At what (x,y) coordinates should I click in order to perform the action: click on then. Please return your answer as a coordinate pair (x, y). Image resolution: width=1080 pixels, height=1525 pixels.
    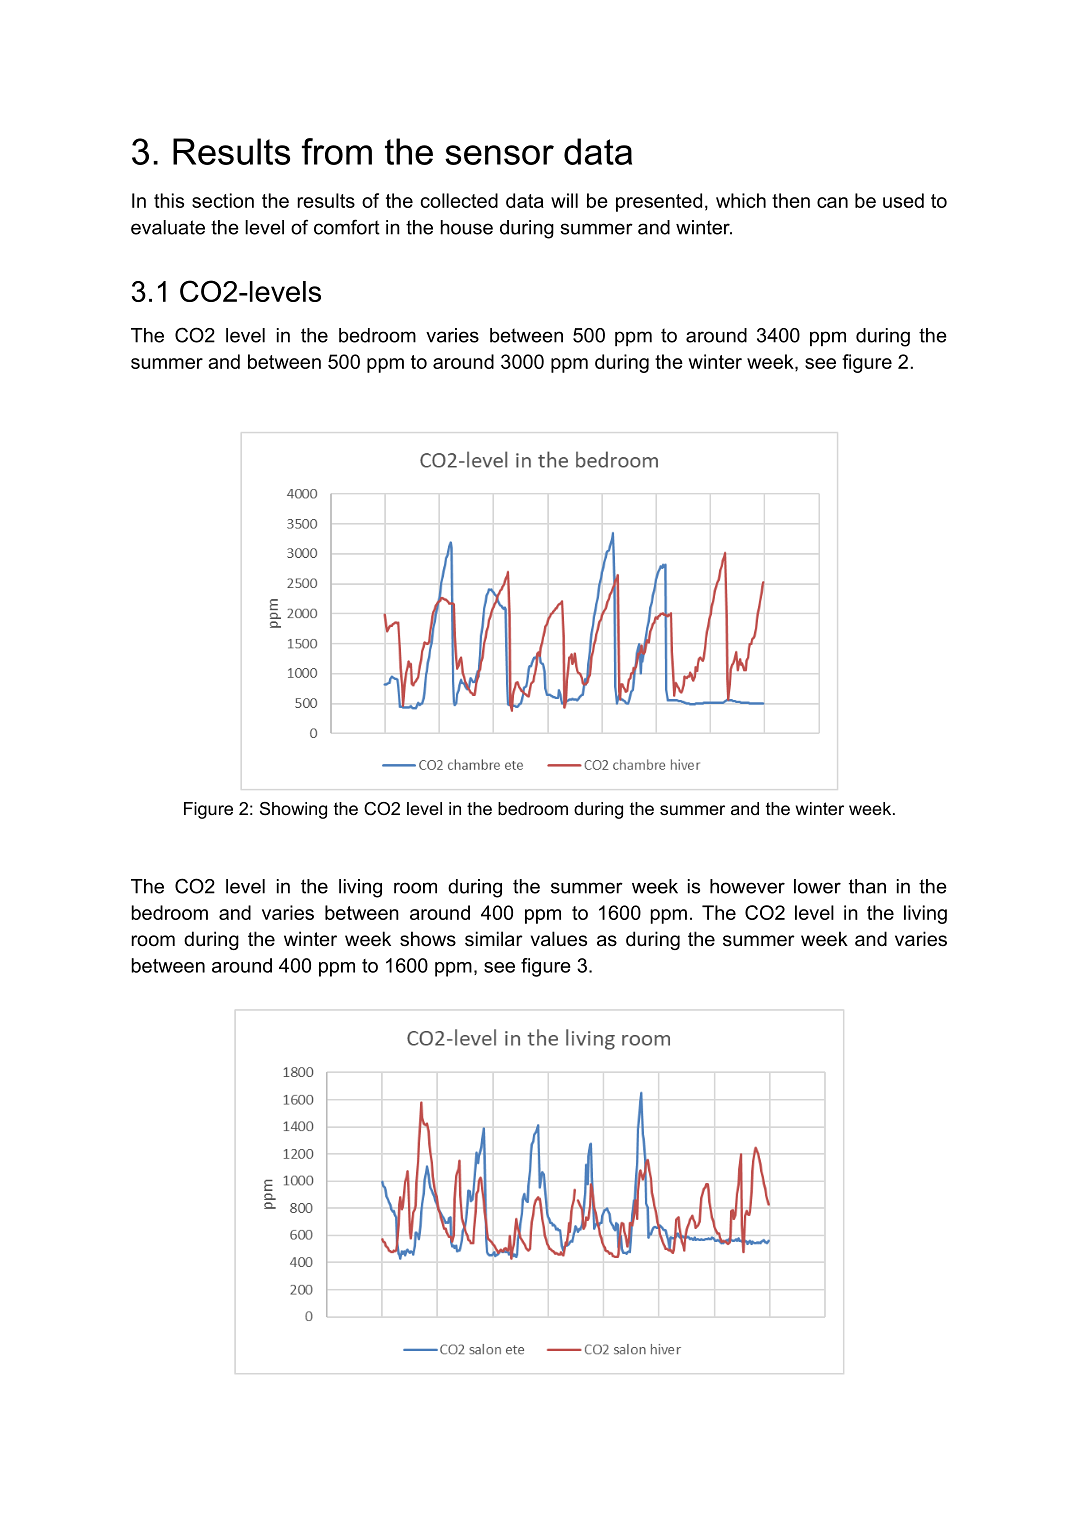
    Looking at the image, I should click on (791, 200).
